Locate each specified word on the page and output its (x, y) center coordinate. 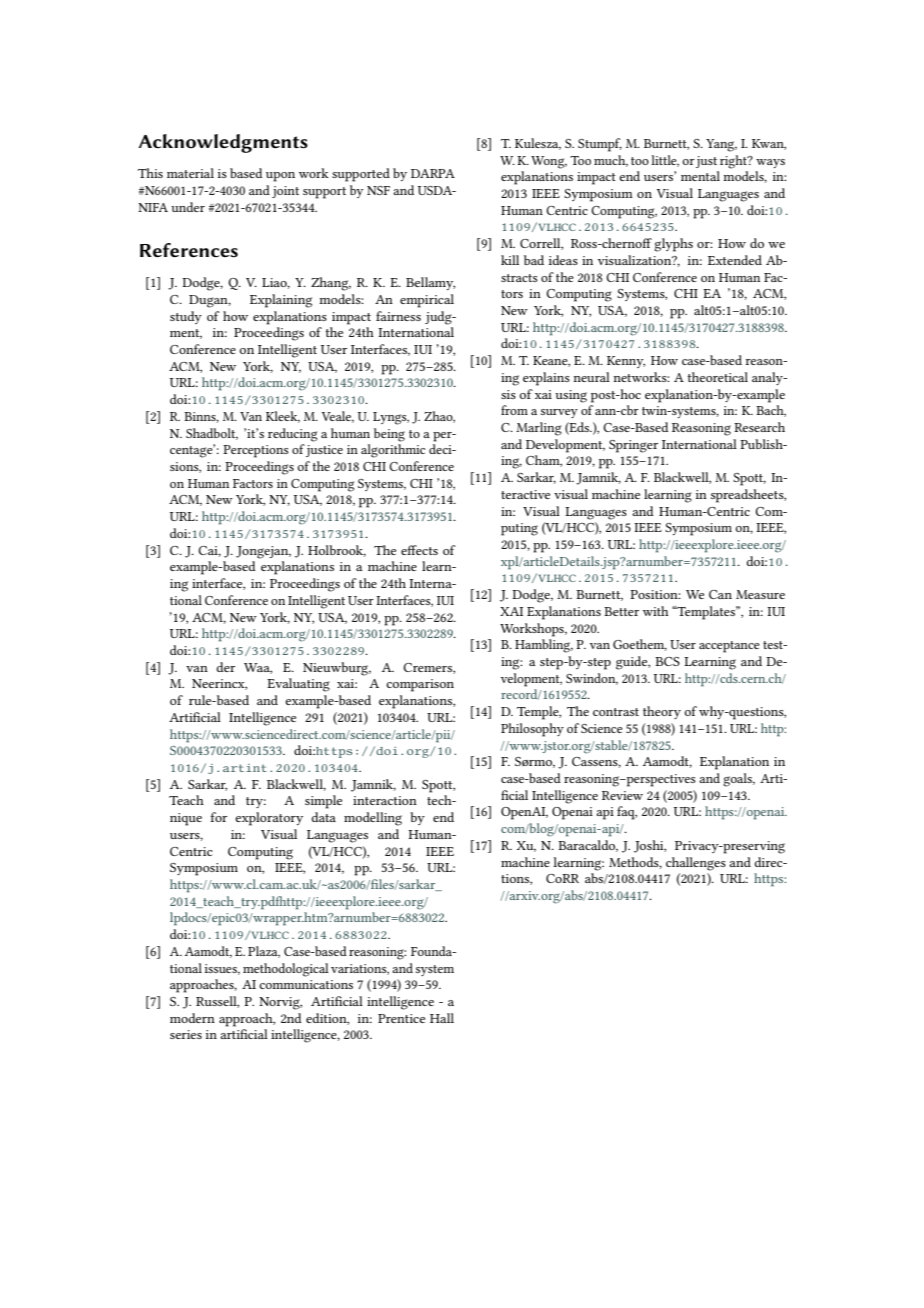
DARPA (433, 173)
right (734, 162)
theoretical (718, 377)
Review (622, 795)
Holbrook (337, 551)
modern (192, 1018)
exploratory (269, 819)
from (514, 410)
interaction (385, 800)
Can (720, 594)
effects (419, 550)
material (190, 173)
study (186, 317)
